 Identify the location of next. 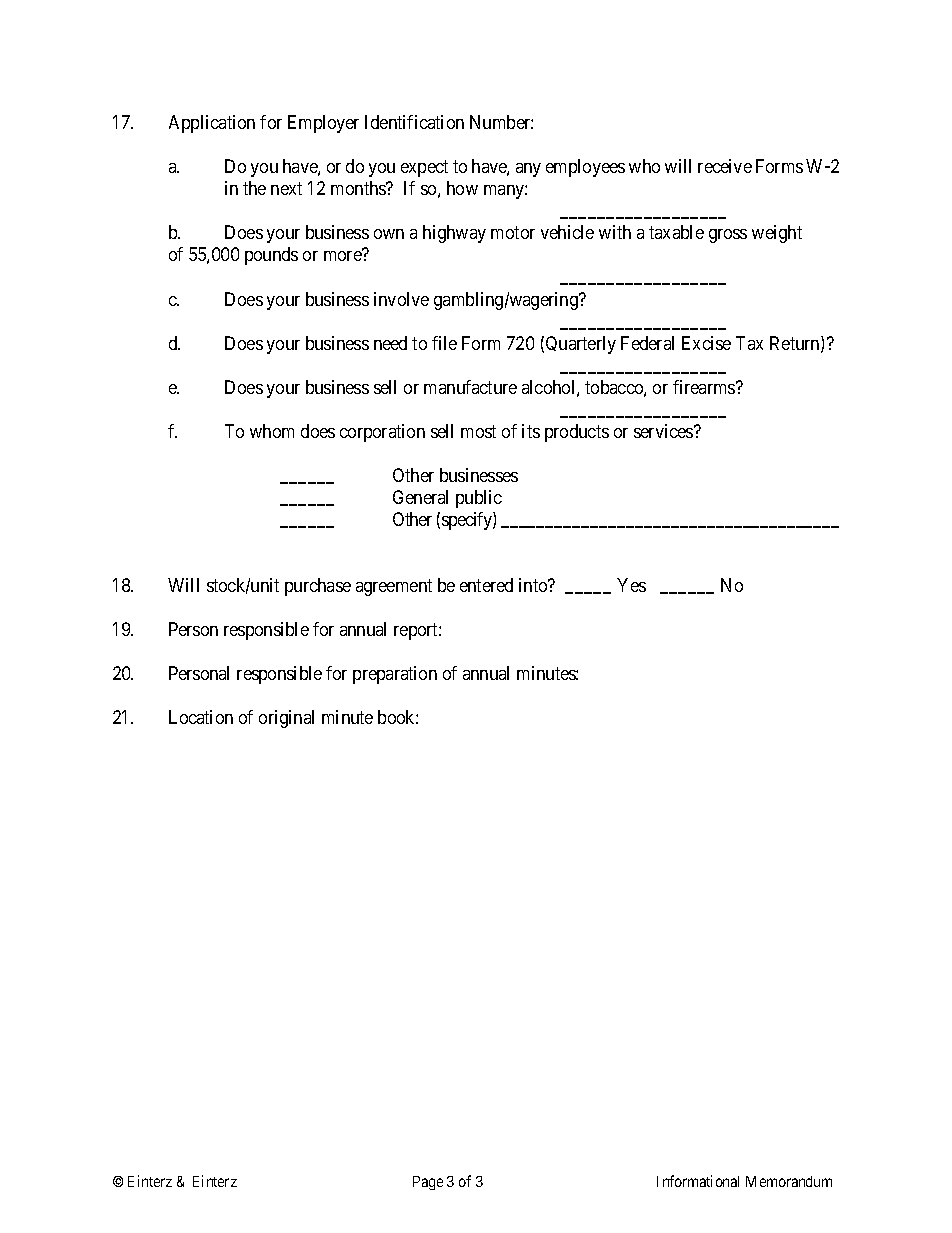
(286, 189).
